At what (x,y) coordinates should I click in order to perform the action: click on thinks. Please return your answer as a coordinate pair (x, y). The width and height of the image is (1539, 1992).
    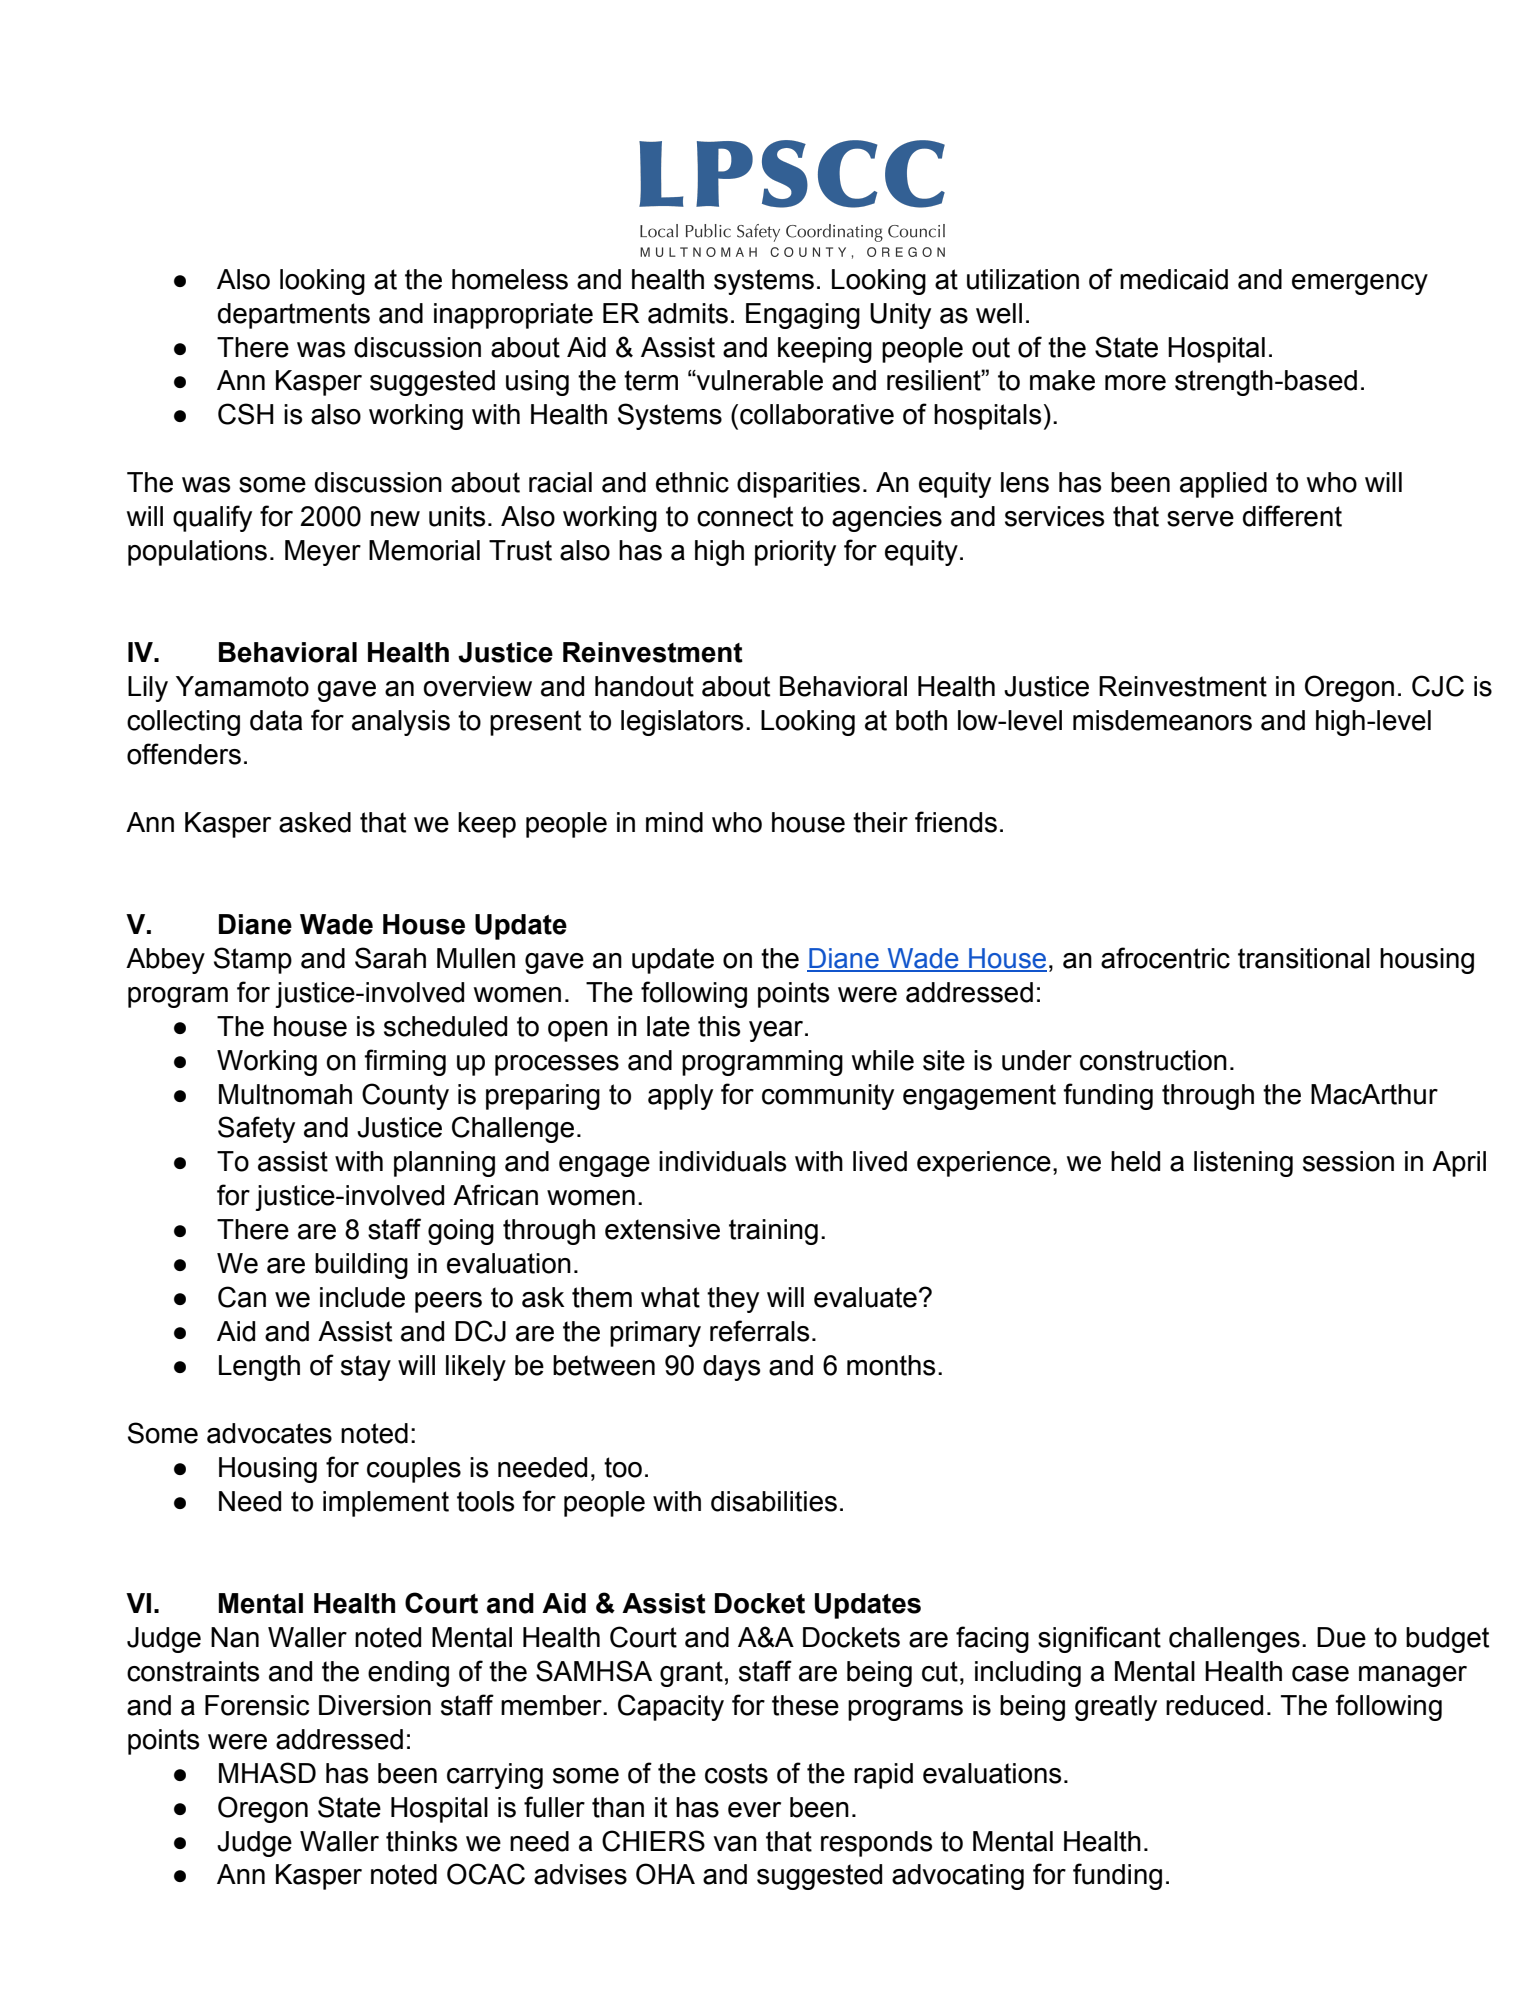
    Looking at the image, I should click on (421, 1841).
